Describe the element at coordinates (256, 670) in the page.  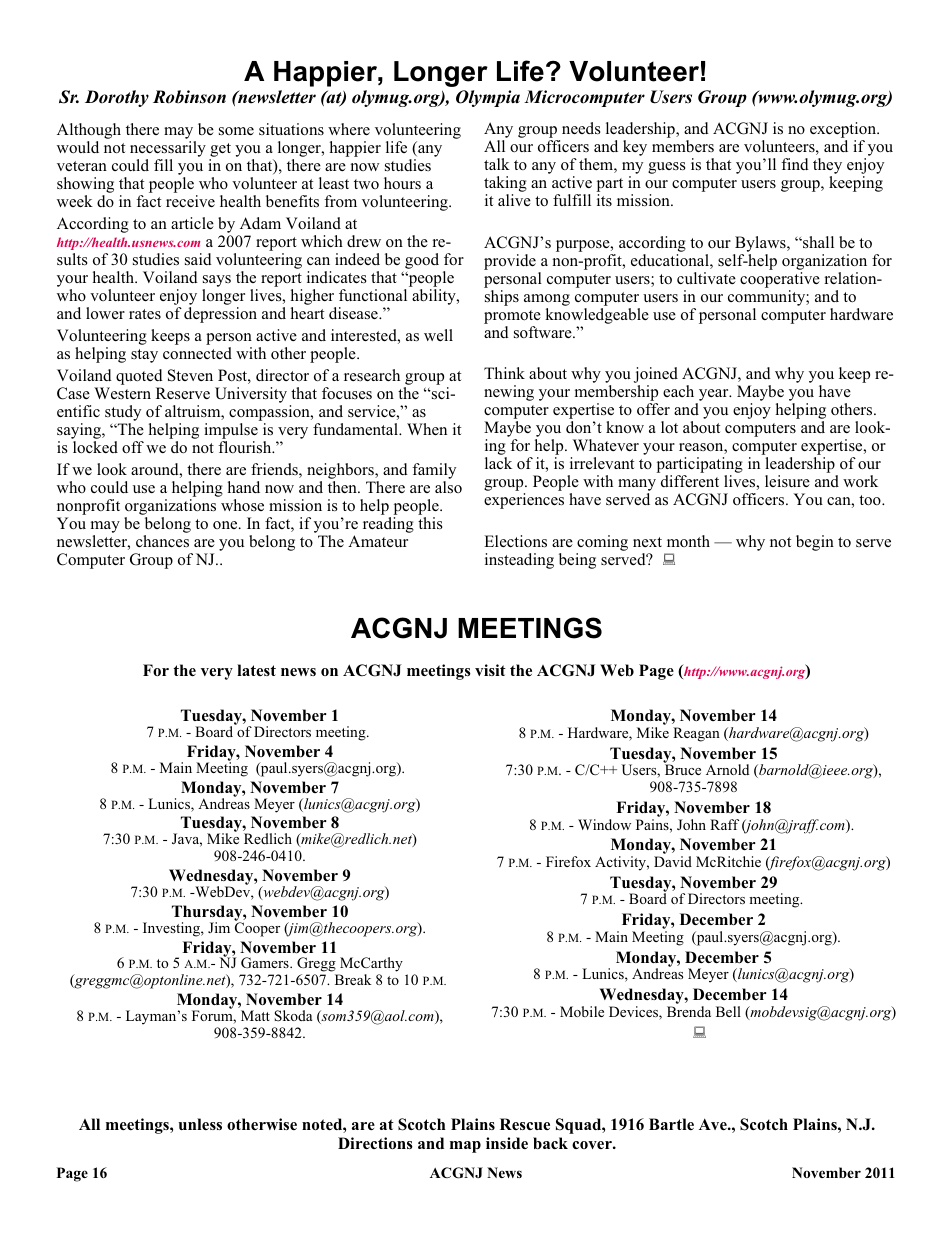
I see `latest` at that location.
